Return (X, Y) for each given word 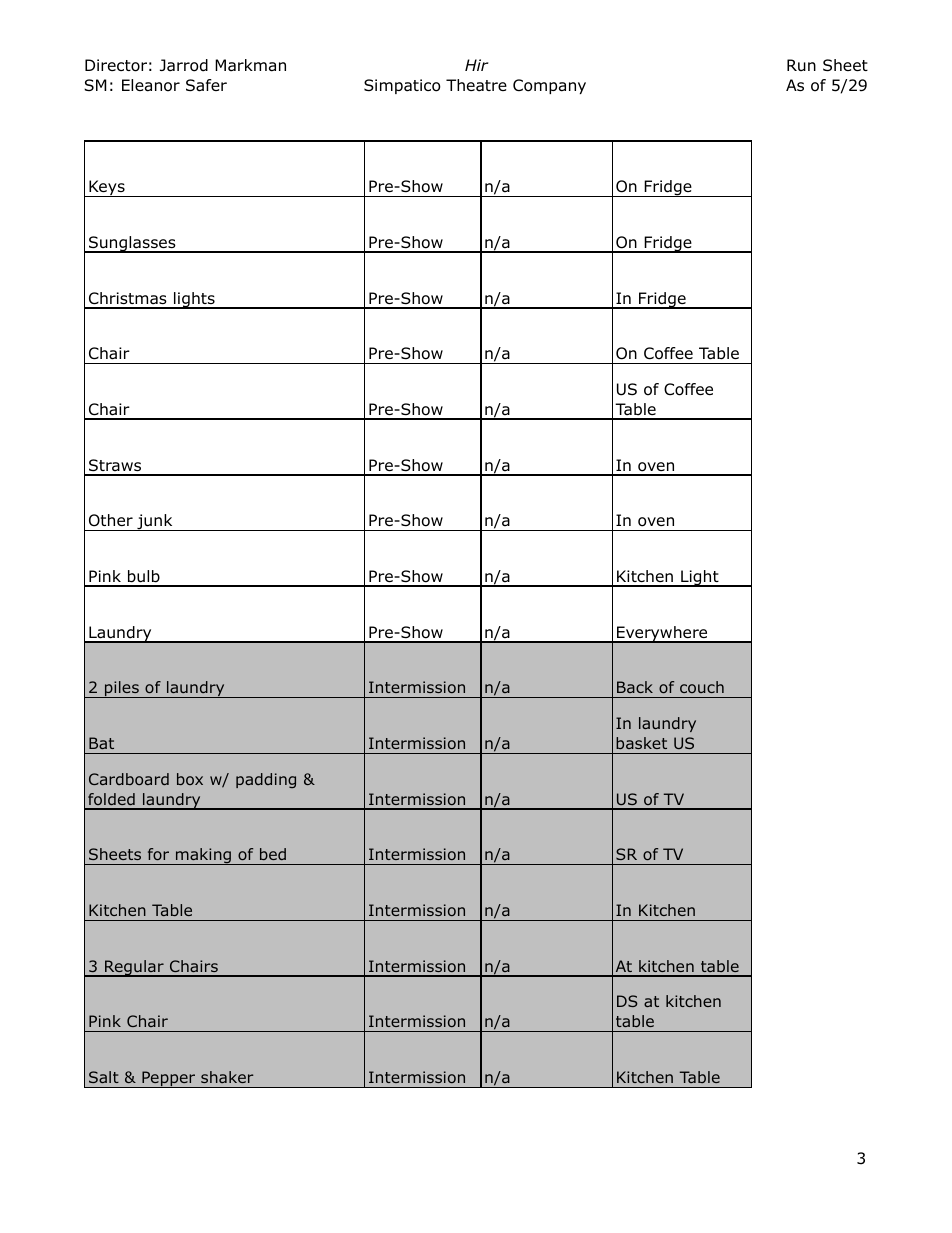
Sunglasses (132, 244)
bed (273, 854)
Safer (206, 85)
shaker (227, 1077)
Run (801, 65)
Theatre (476, 85)
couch (702, 687)
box (190, 779)
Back (635, 687)
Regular (134, 968)
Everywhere (662, 634)
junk (155, 522)
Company (549, 86)
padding (266, 780)
